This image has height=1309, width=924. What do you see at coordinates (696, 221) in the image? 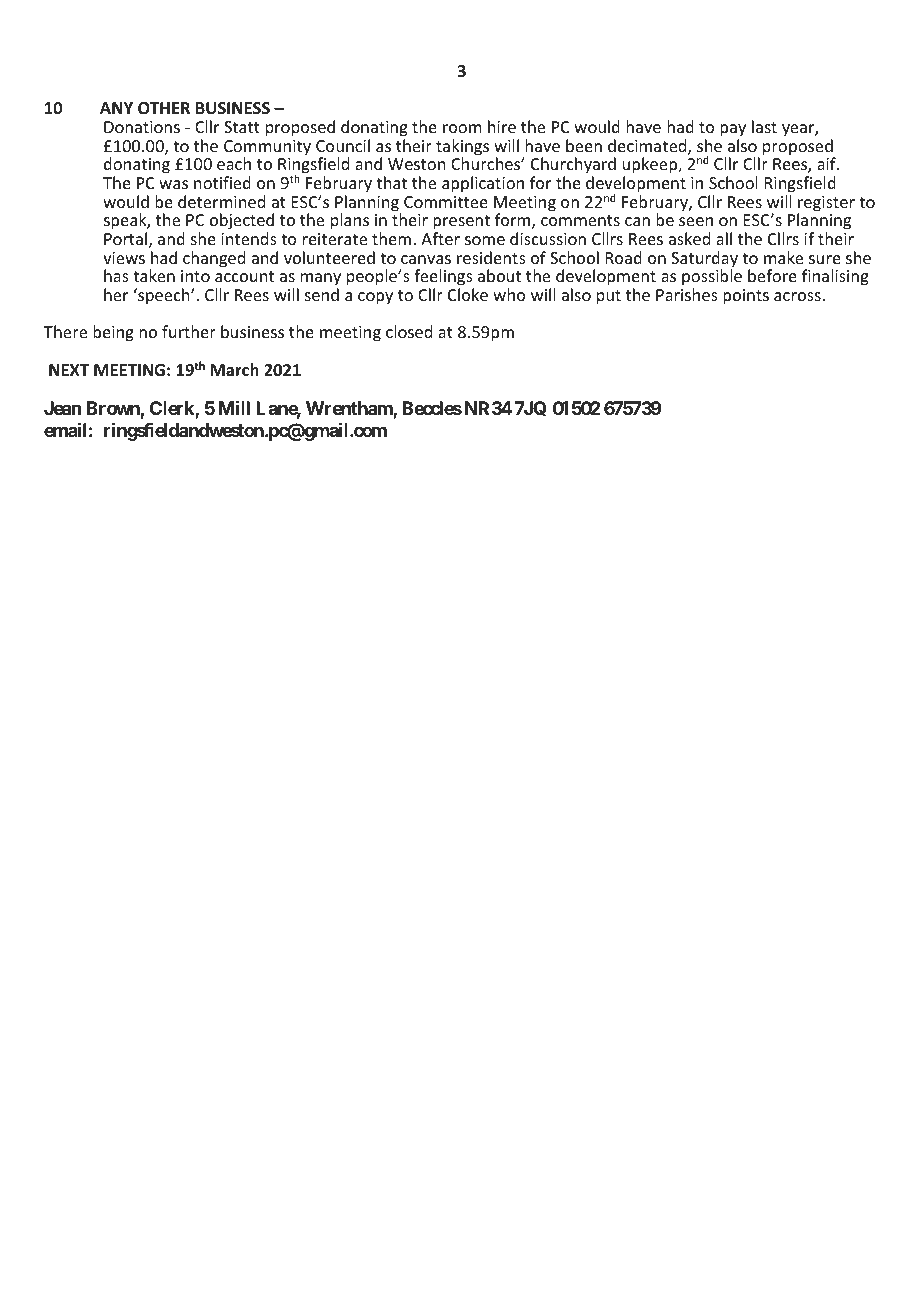
I see `seen` at bounding box center [696, 221].
